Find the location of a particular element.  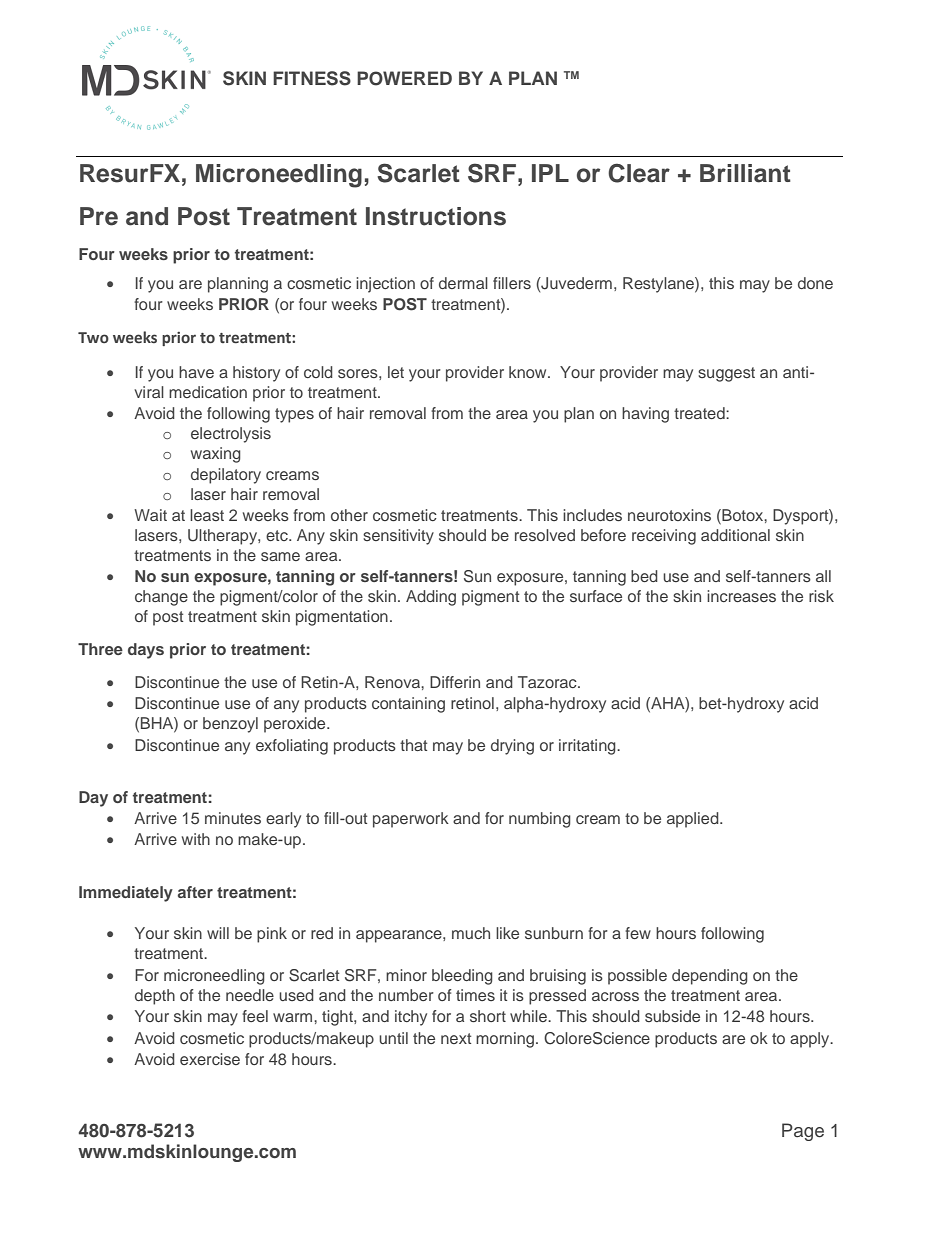

Adding is located at coordinates (431, 598).
